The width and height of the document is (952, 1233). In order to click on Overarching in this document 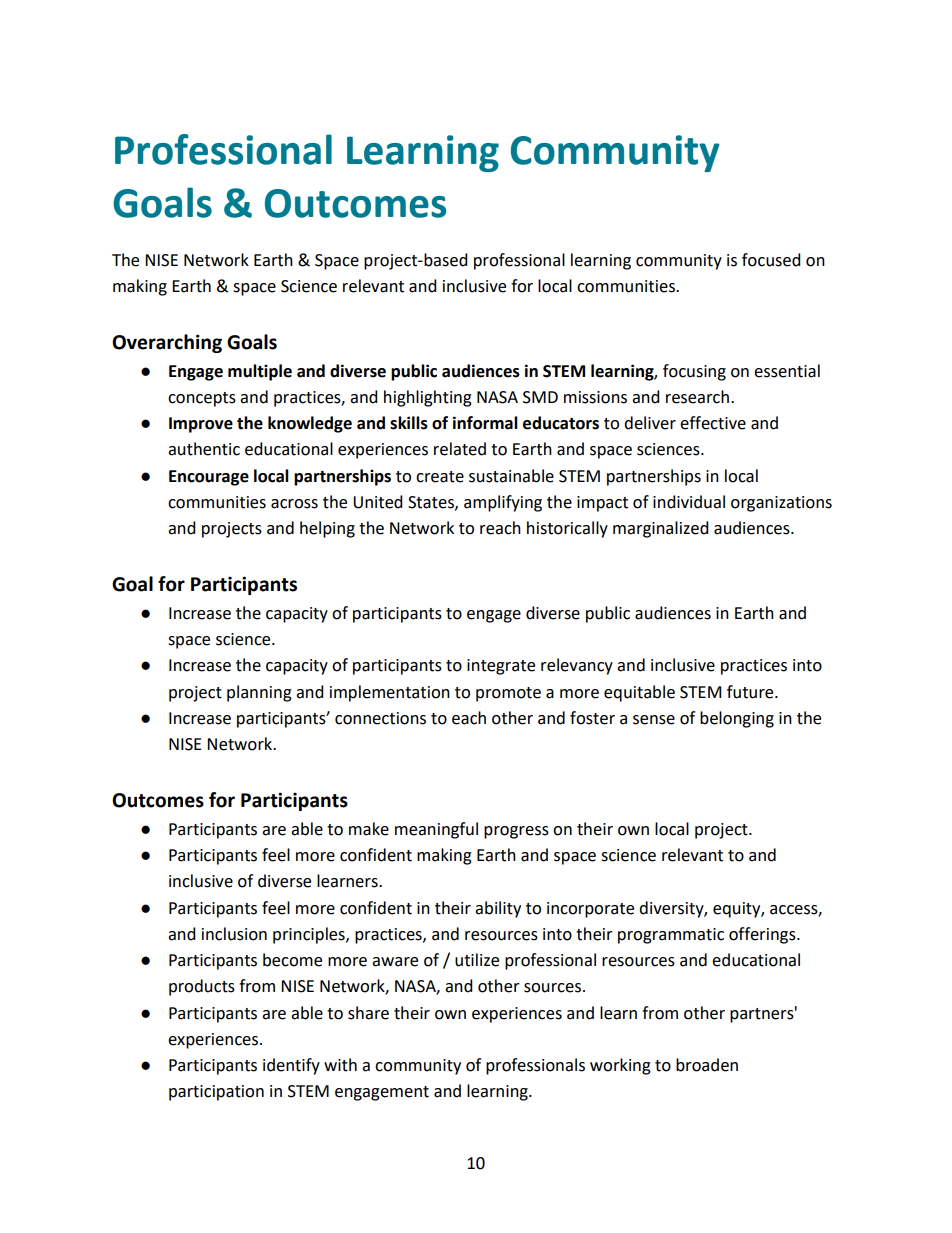, I will do `click(167, 343)`.
